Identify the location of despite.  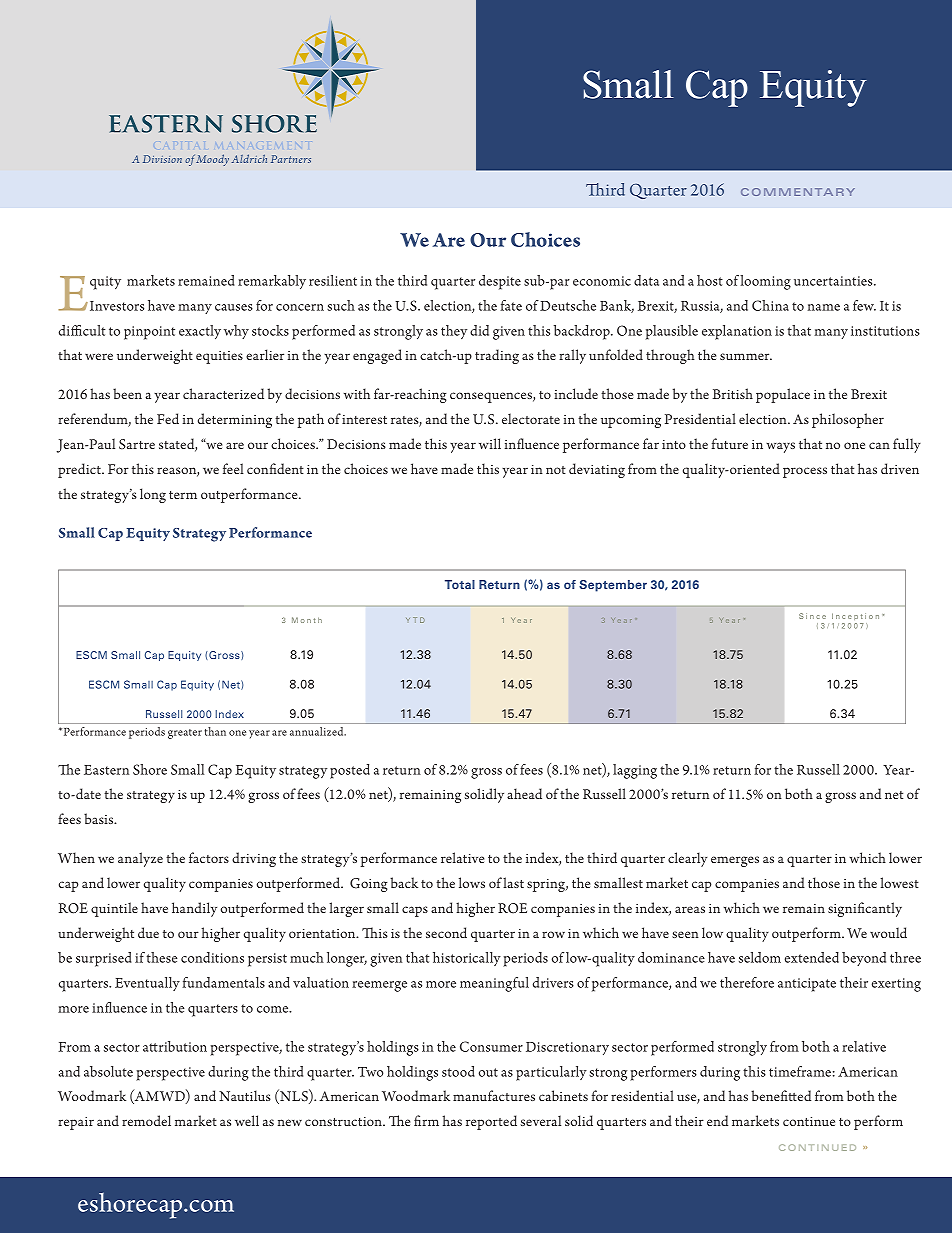
(500, 282).
